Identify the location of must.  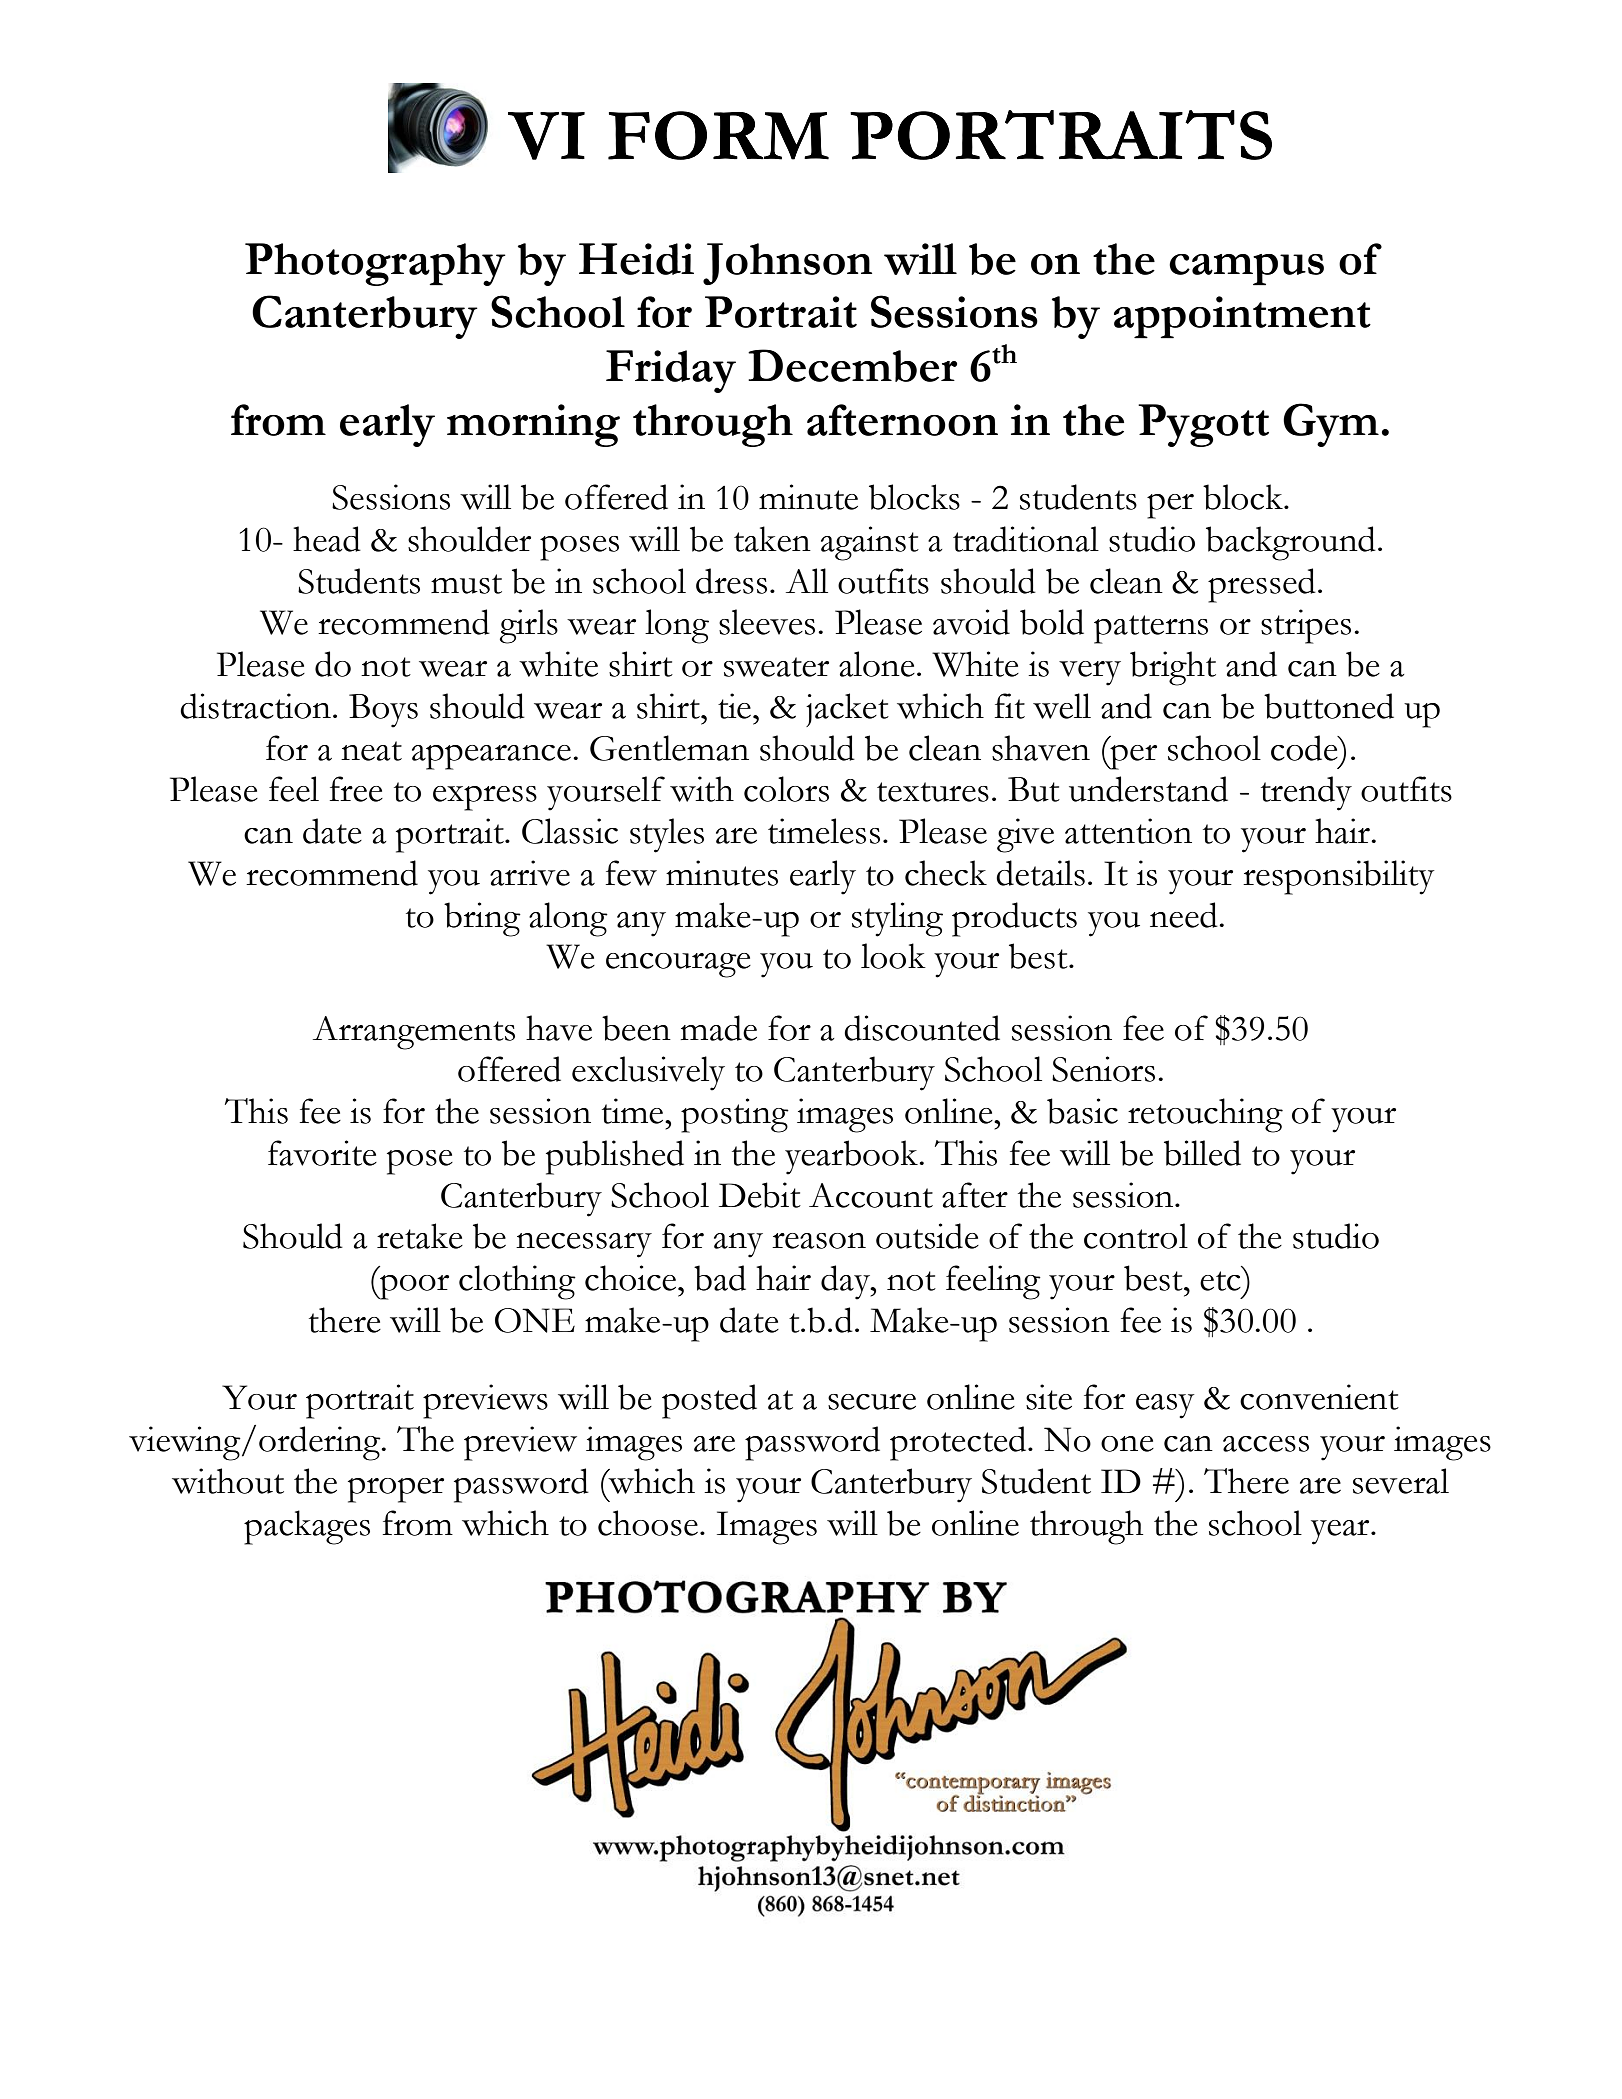
(466, 584).
